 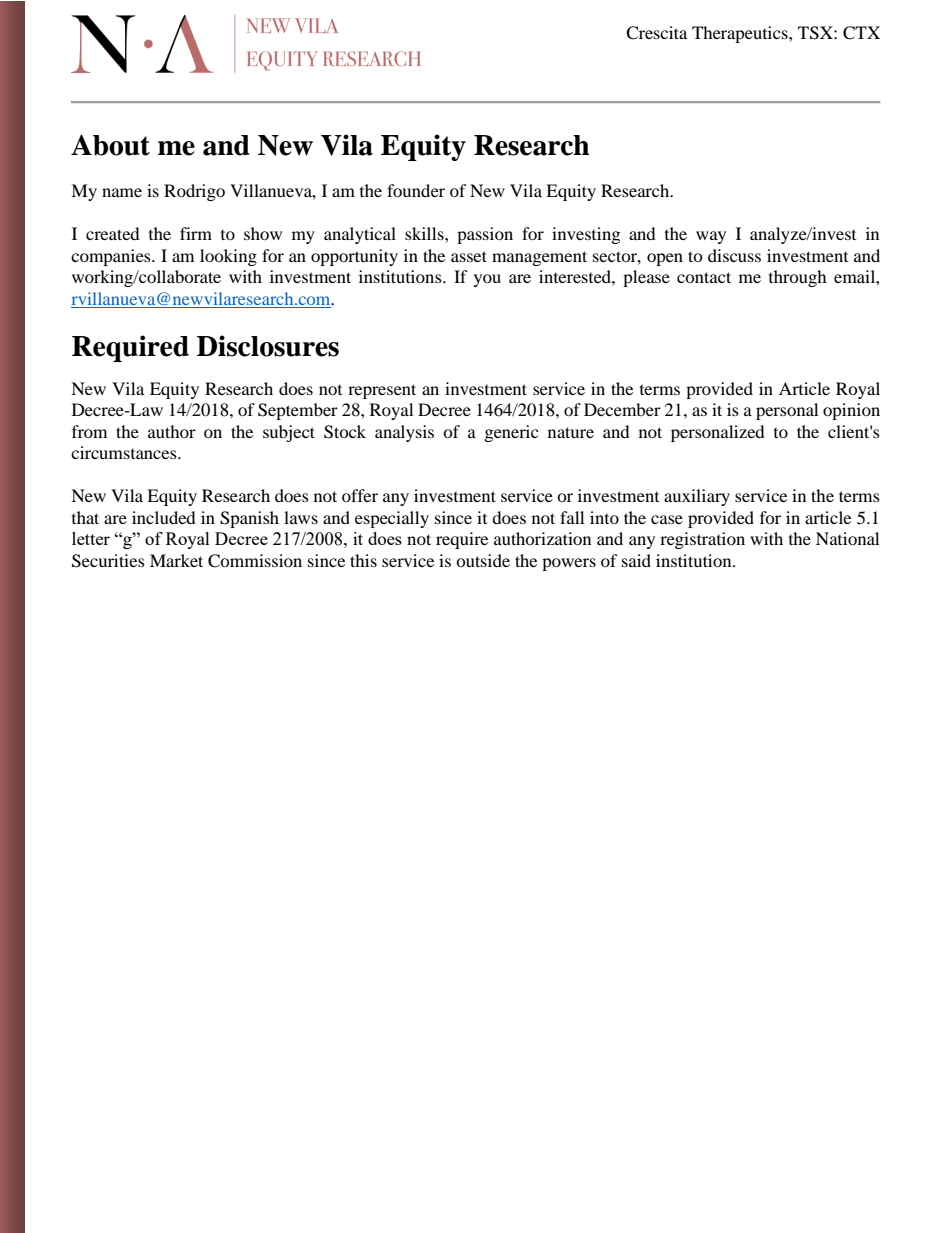 What do you see at coordinates (110, 145) in the page?
I see `About` at bounding box center [110, 145].
